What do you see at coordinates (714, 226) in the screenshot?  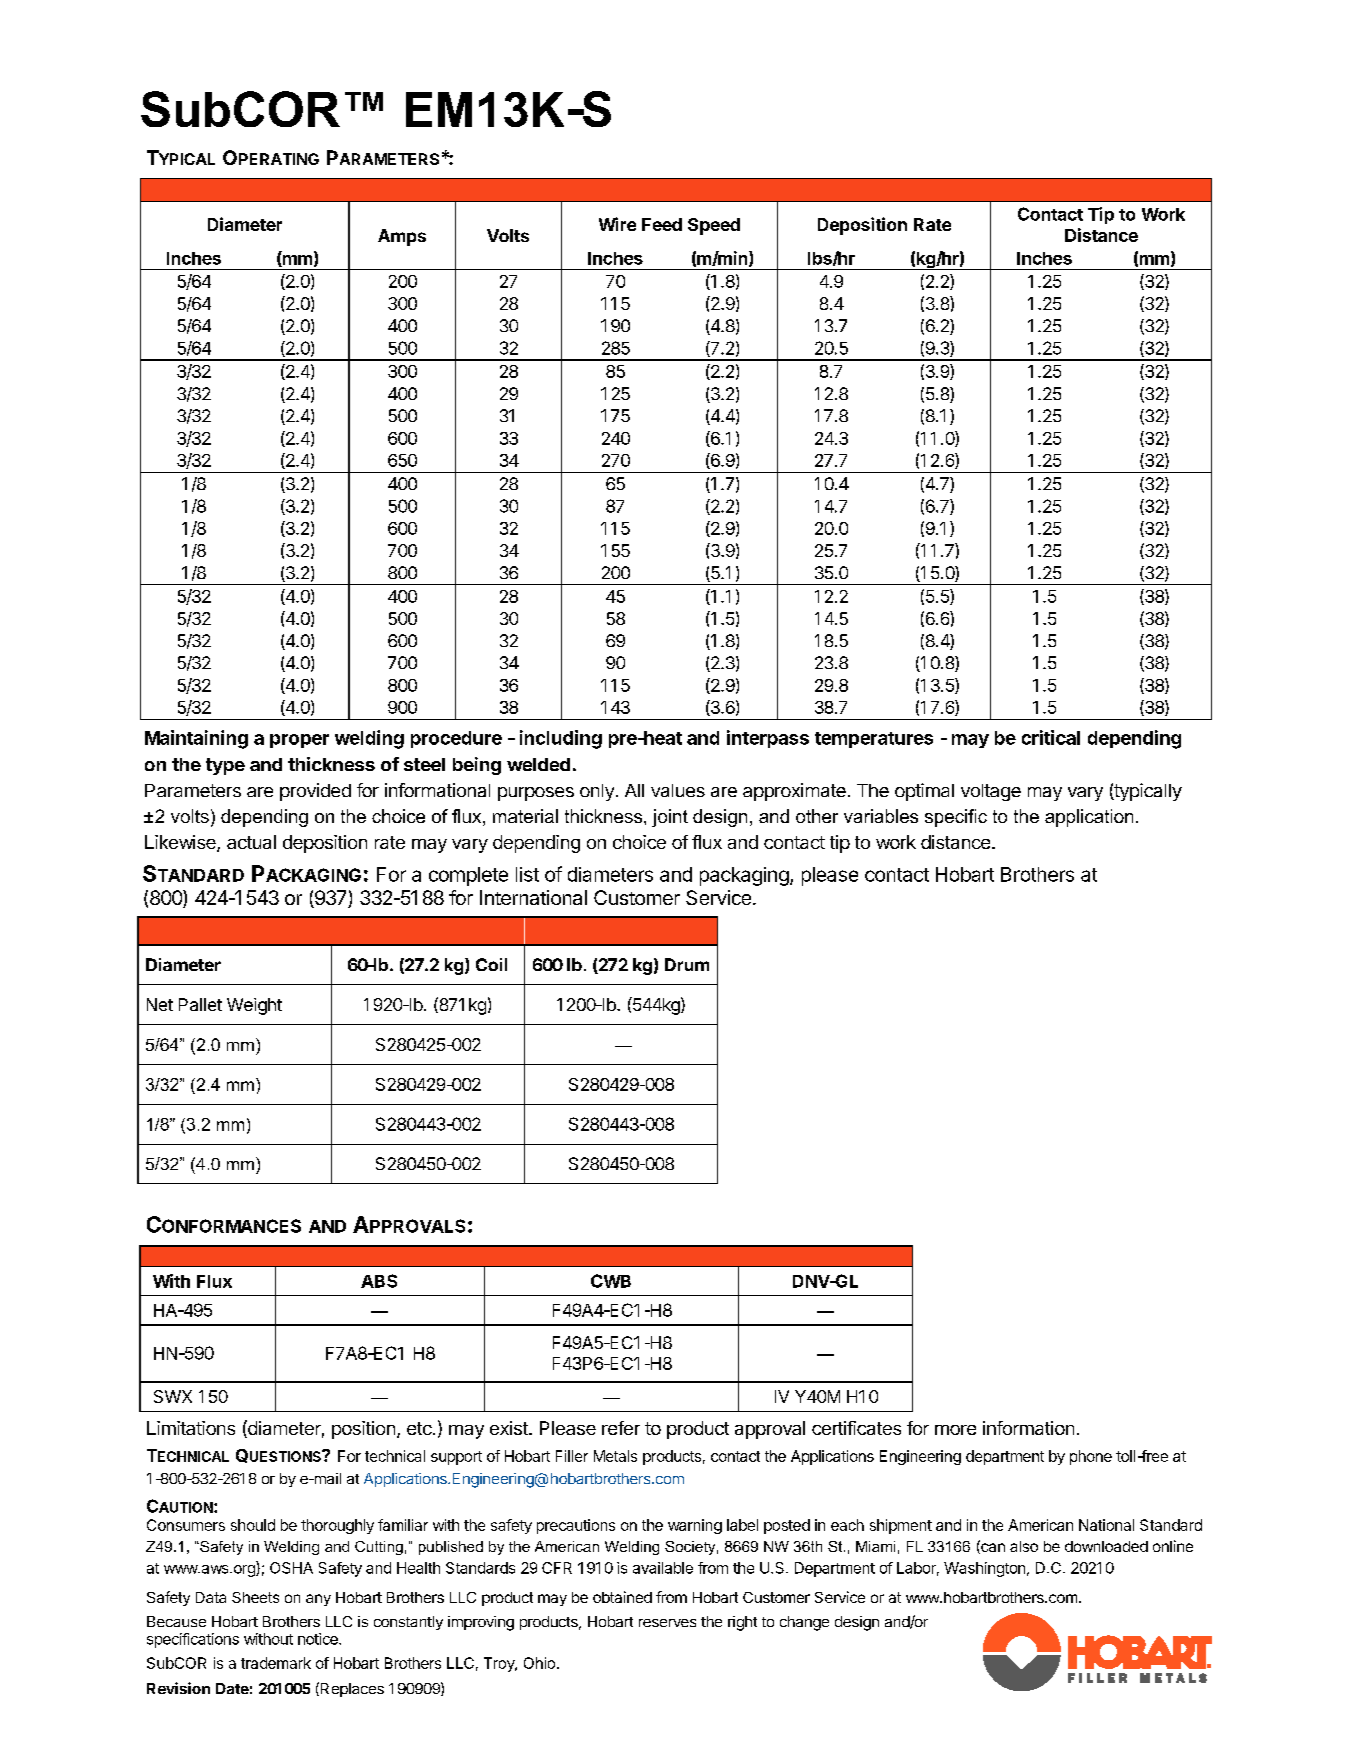 I see `Speed` at bounding box center [714, 226].
